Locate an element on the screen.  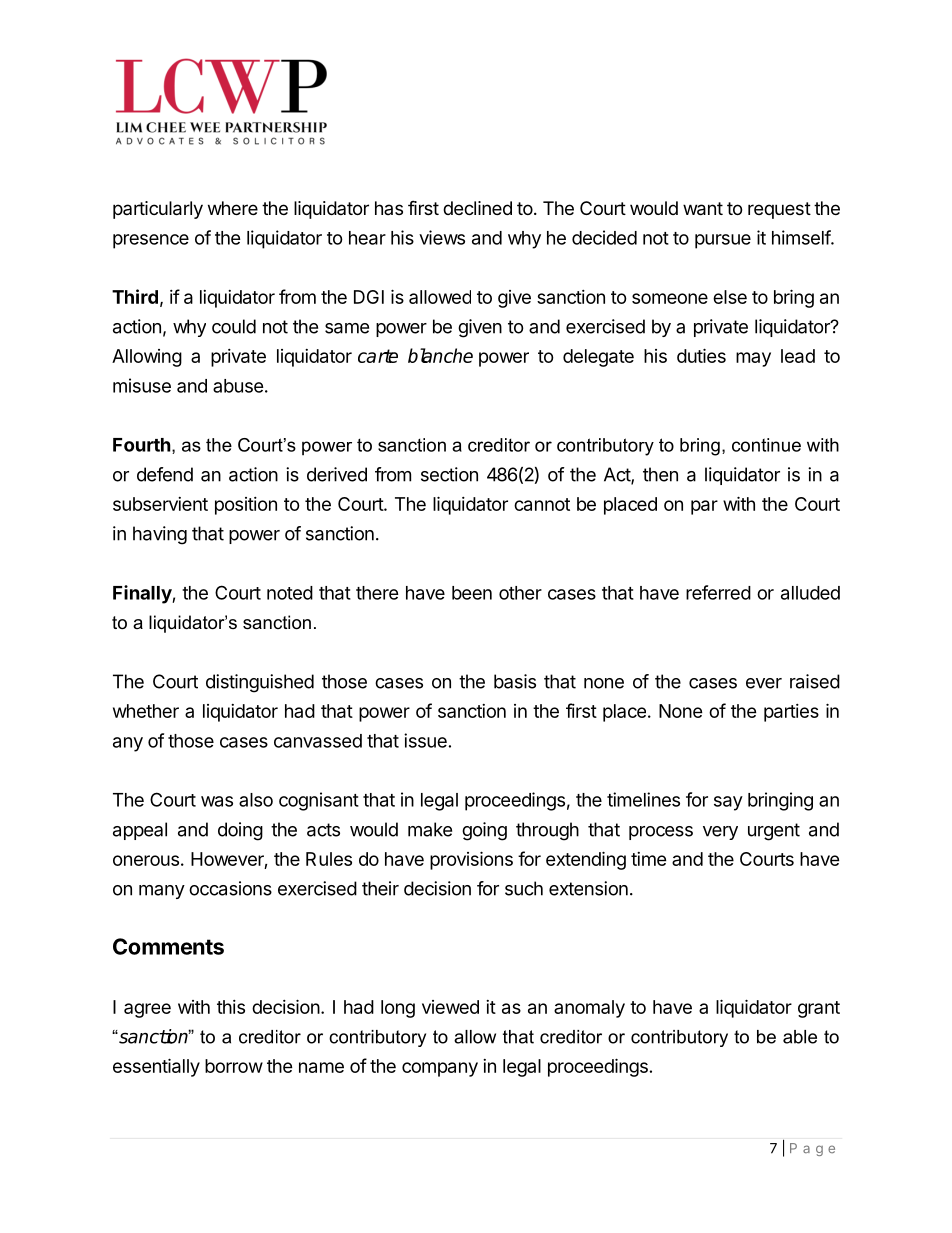
very is located at coordinates (720, 833).
